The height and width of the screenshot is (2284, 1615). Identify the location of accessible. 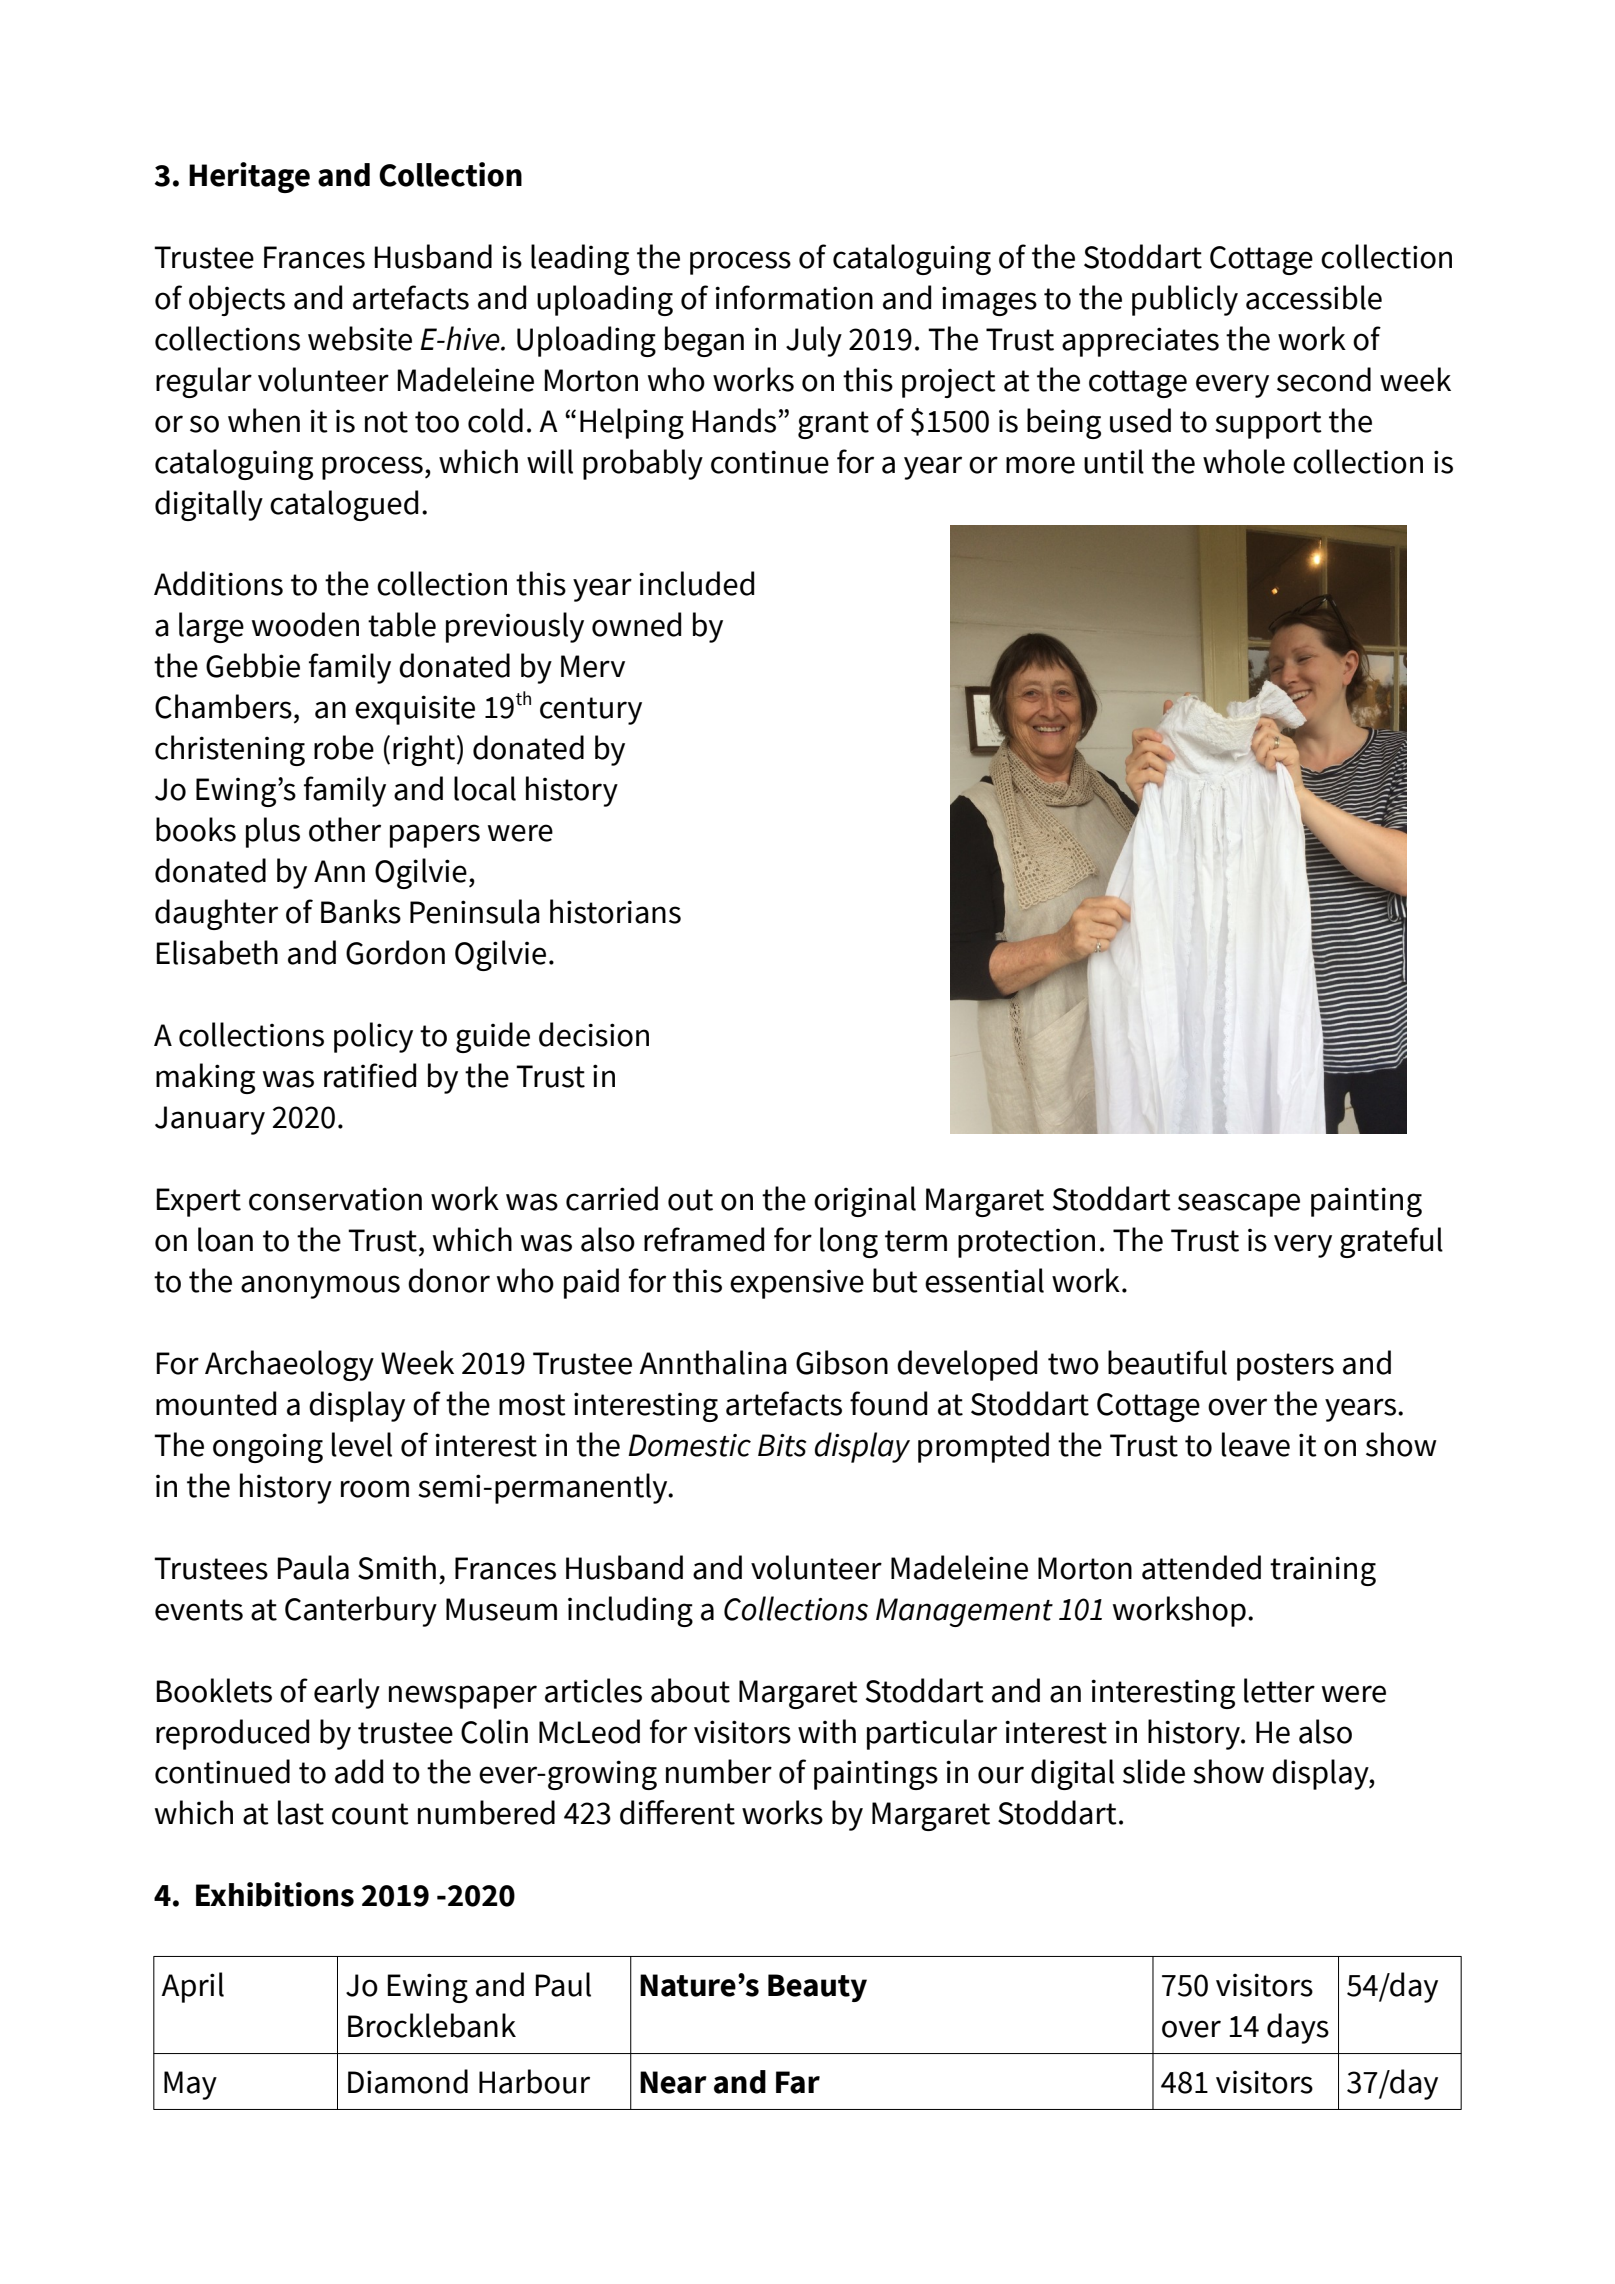
(1314, 297).
